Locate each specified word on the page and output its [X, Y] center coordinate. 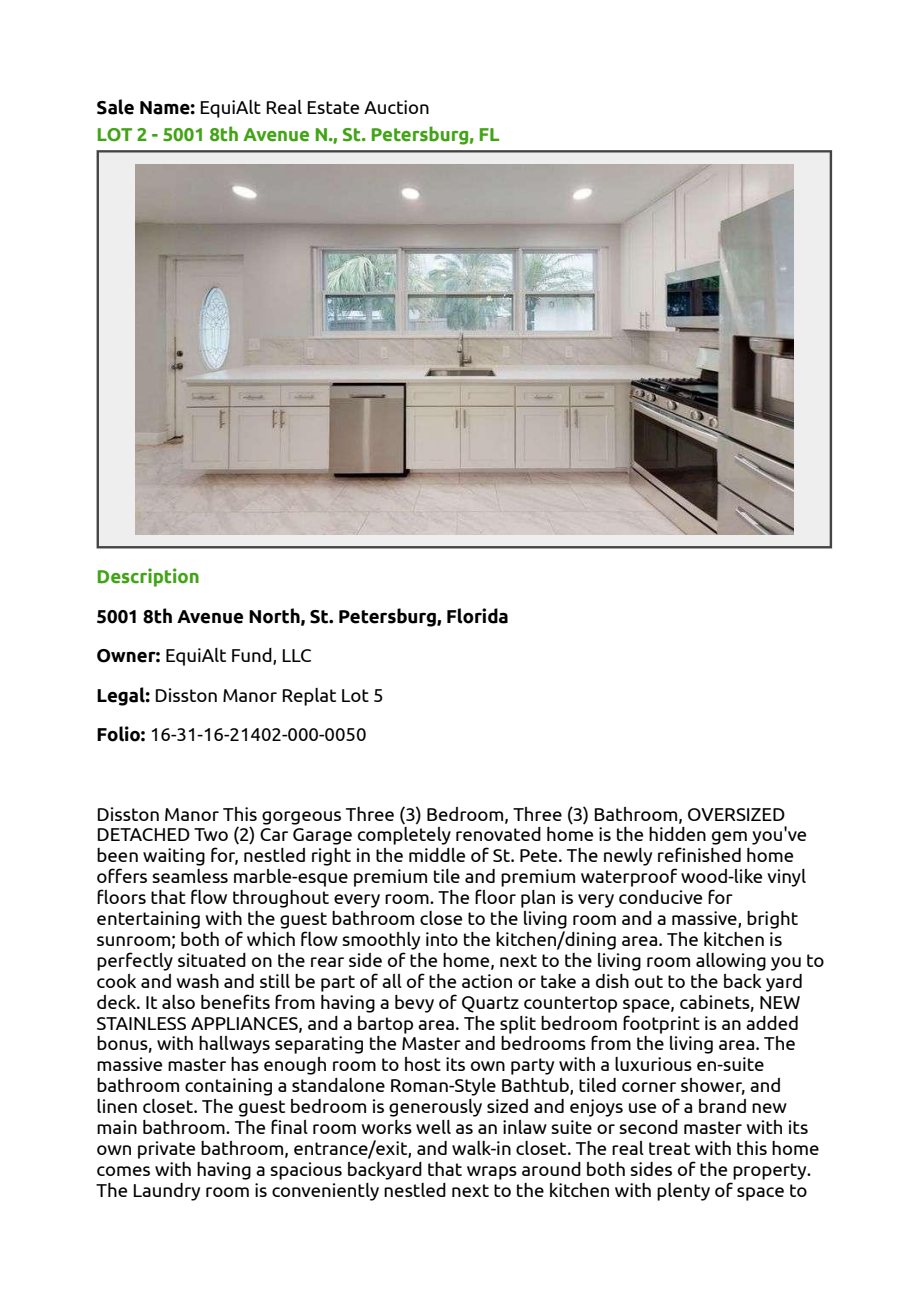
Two [211, 834]
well [433, 1127]
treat [669, 1148]
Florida [477, 616]
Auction [396, 107]
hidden [677, 834]
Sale [115, 107]
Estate [333, 107]
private [166, 1150]
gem [729, 838]
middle [437, 855]
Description [148, 577]
